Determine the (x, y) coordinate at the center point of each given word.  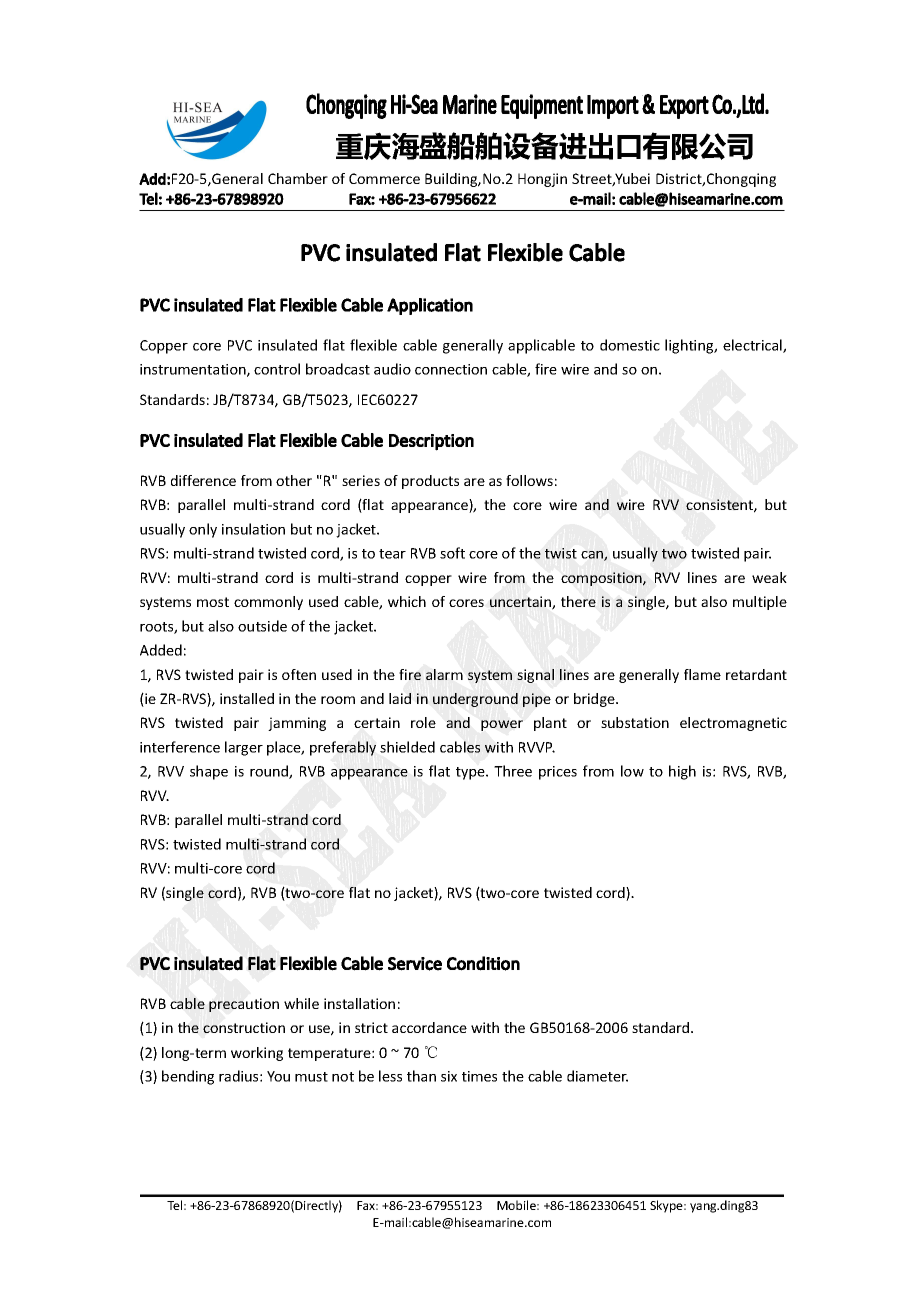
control (277, 369)
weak (769, 577)
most (213, 602)
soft (452, 553)
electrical (753, 346)
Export (684, 107)
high (682, 772)
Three (513, 771)
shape (209, 772)
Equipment (542, 106)
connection (451, 369)
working (257, 1054)
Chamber (298, 178)
